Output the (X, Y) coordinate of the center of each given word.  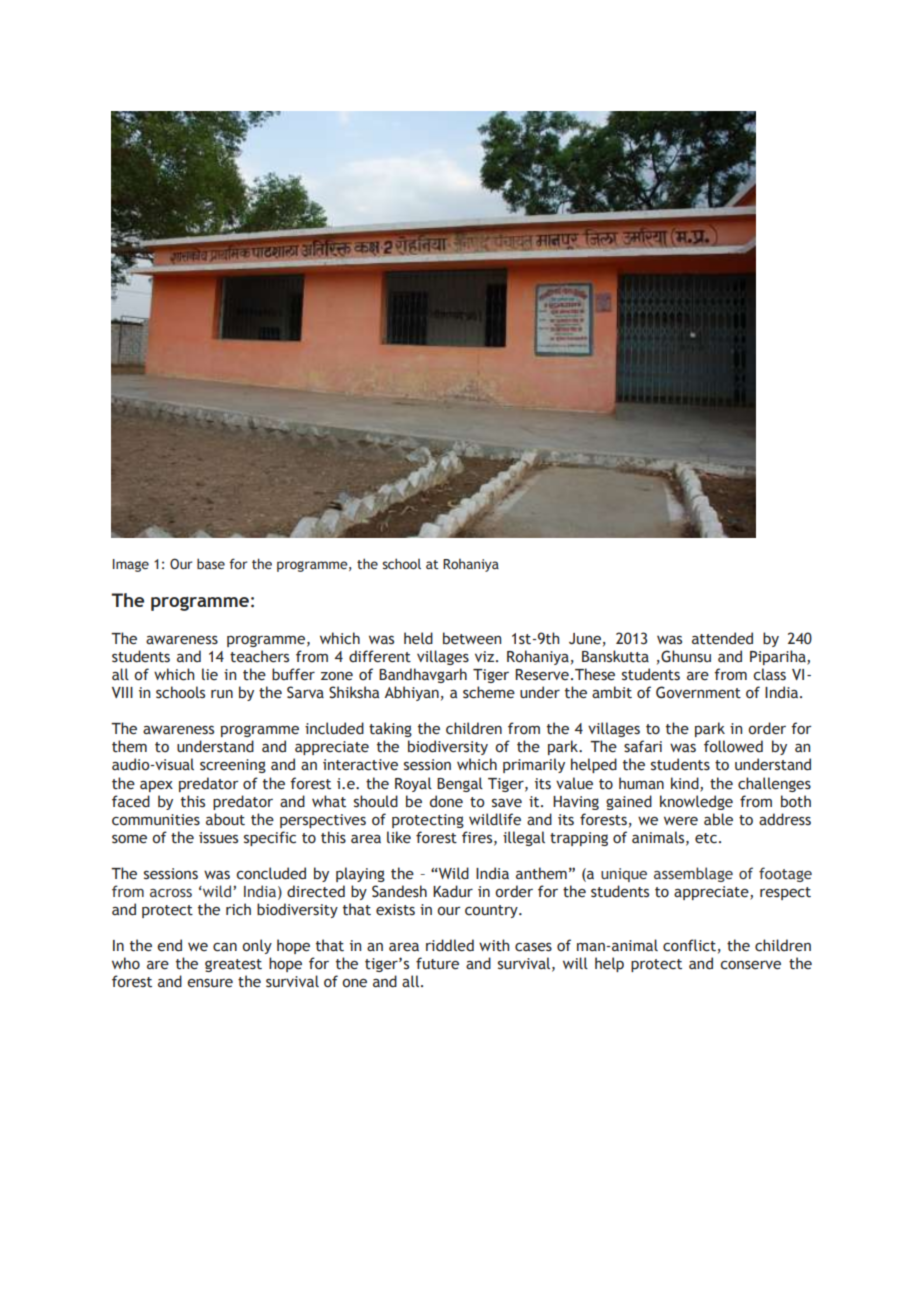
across (171, 893)
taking (390, 729)
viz (486, 656)
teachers (259, 656)
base (211, 563)
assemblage (693, 874)
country (492, 911)
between (472, 638)
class (769, 674)
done (446, 801)
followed (733, 746)
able (718, 819)
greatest (233, 965)
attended (722, 638)
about (225, 819)
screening (233, 766)
